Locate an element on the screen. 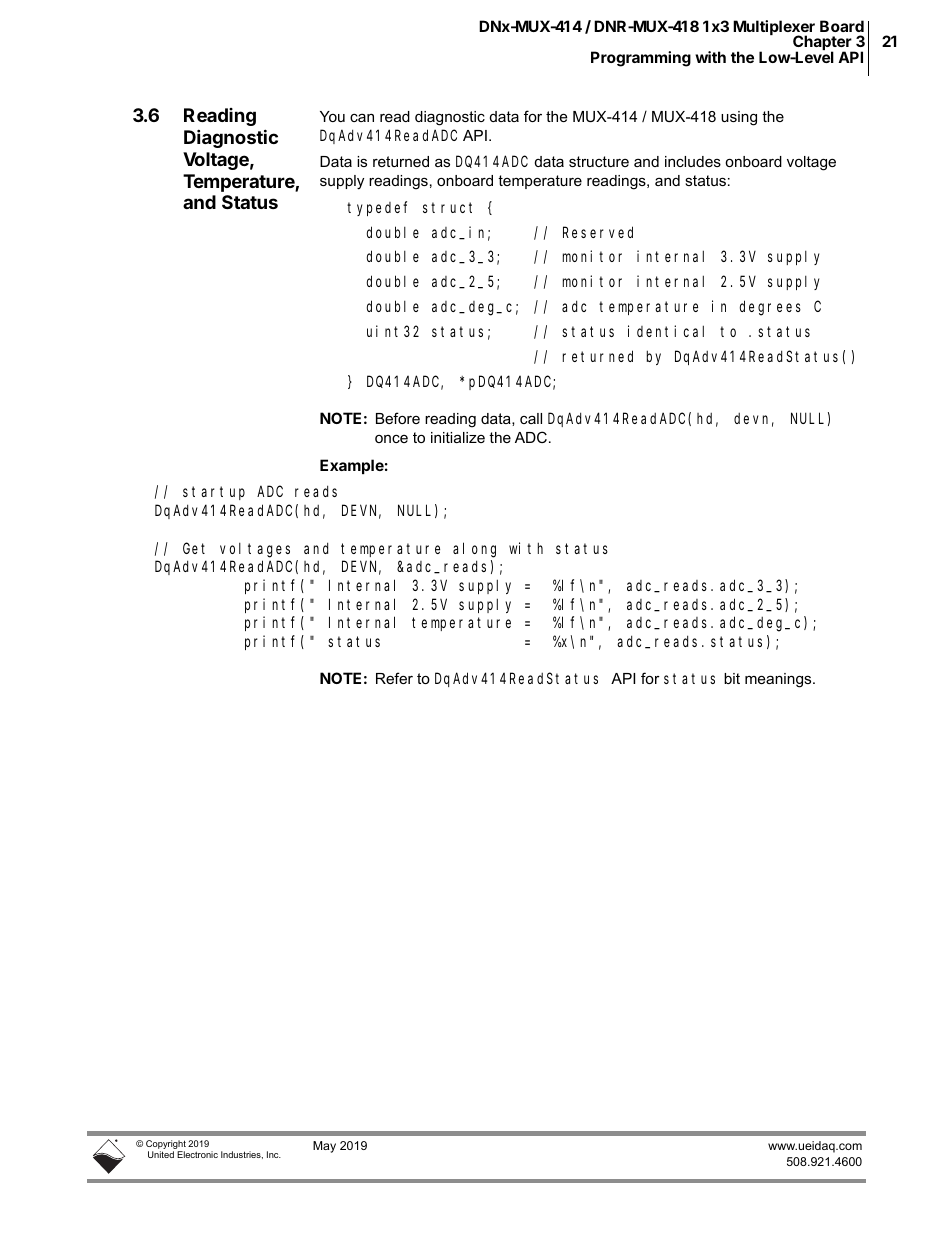 Image resolution: width=952 pixels, height=1233 pixels. May is located at coordinates (324, 1147).
